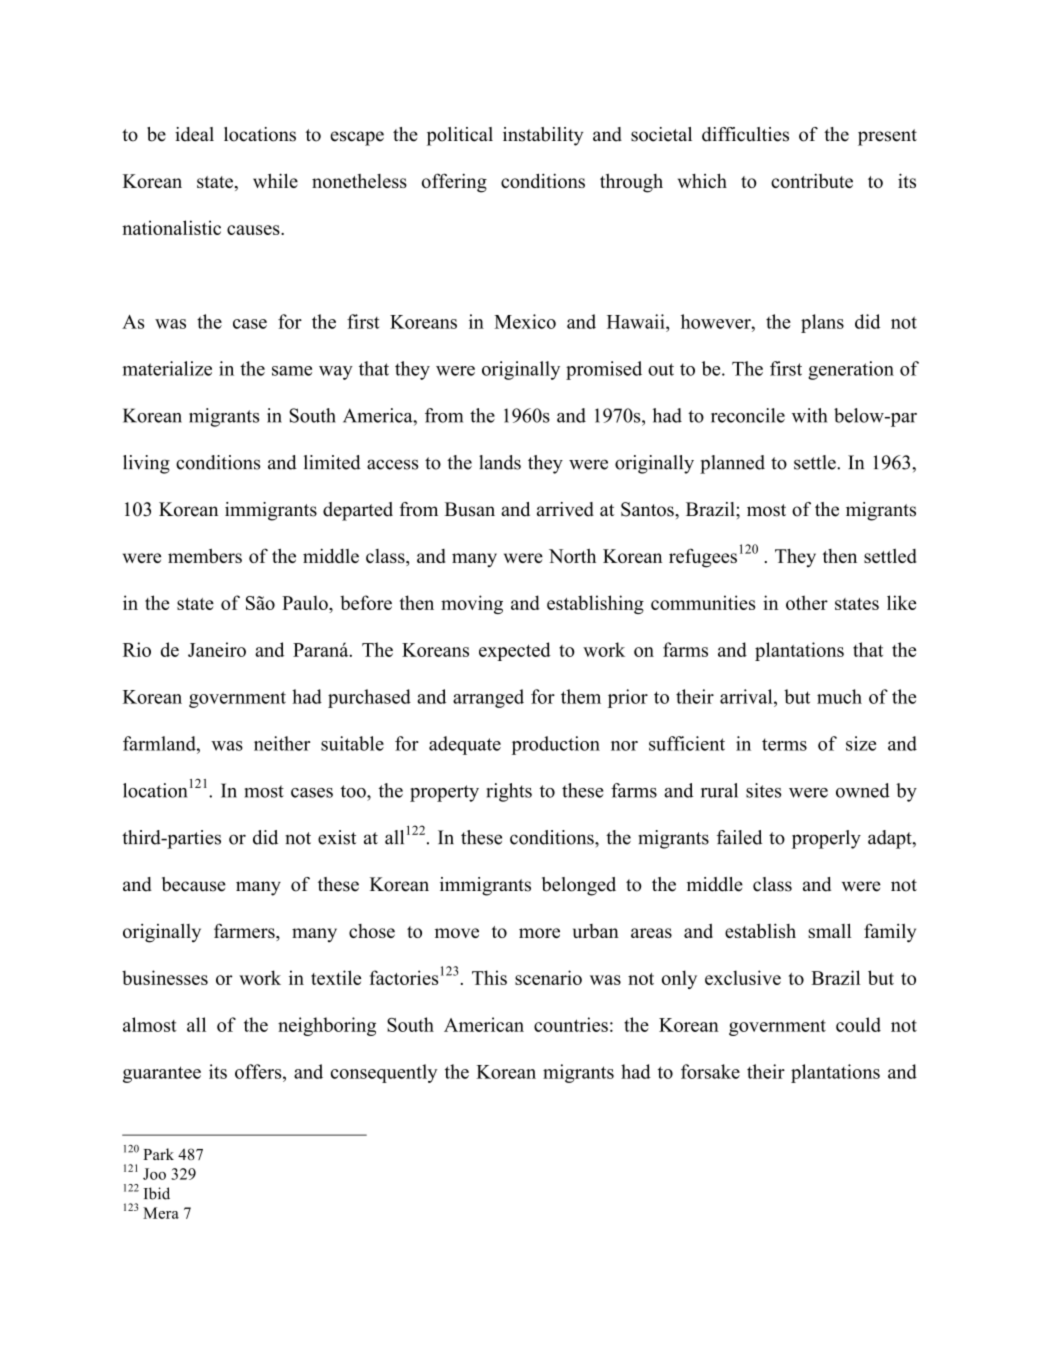 The height and width of the screenshot is (1345, 1039). I want to click on consequently, so click(384, 1073).
